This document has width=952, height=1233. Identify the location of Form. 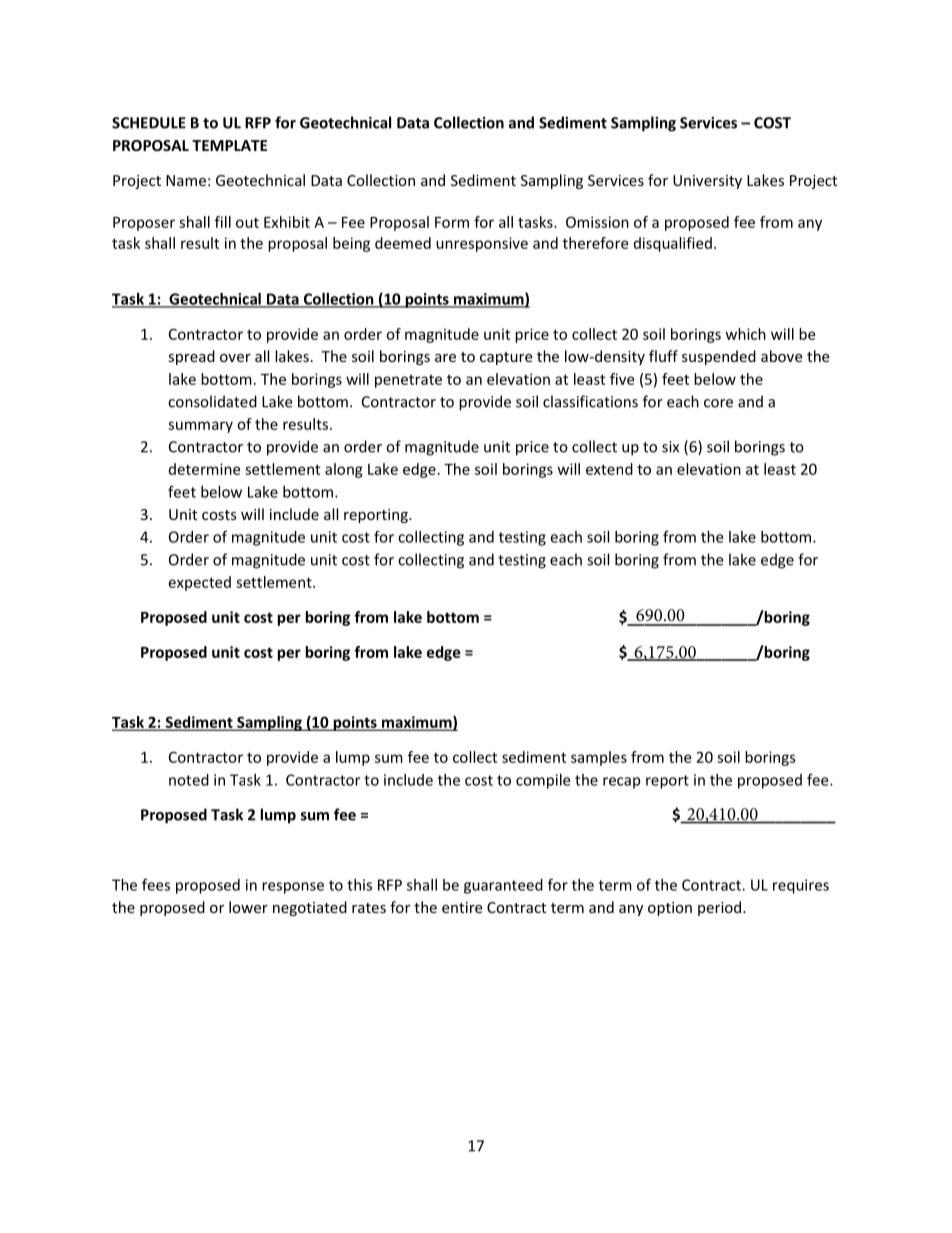
(452, 222).
